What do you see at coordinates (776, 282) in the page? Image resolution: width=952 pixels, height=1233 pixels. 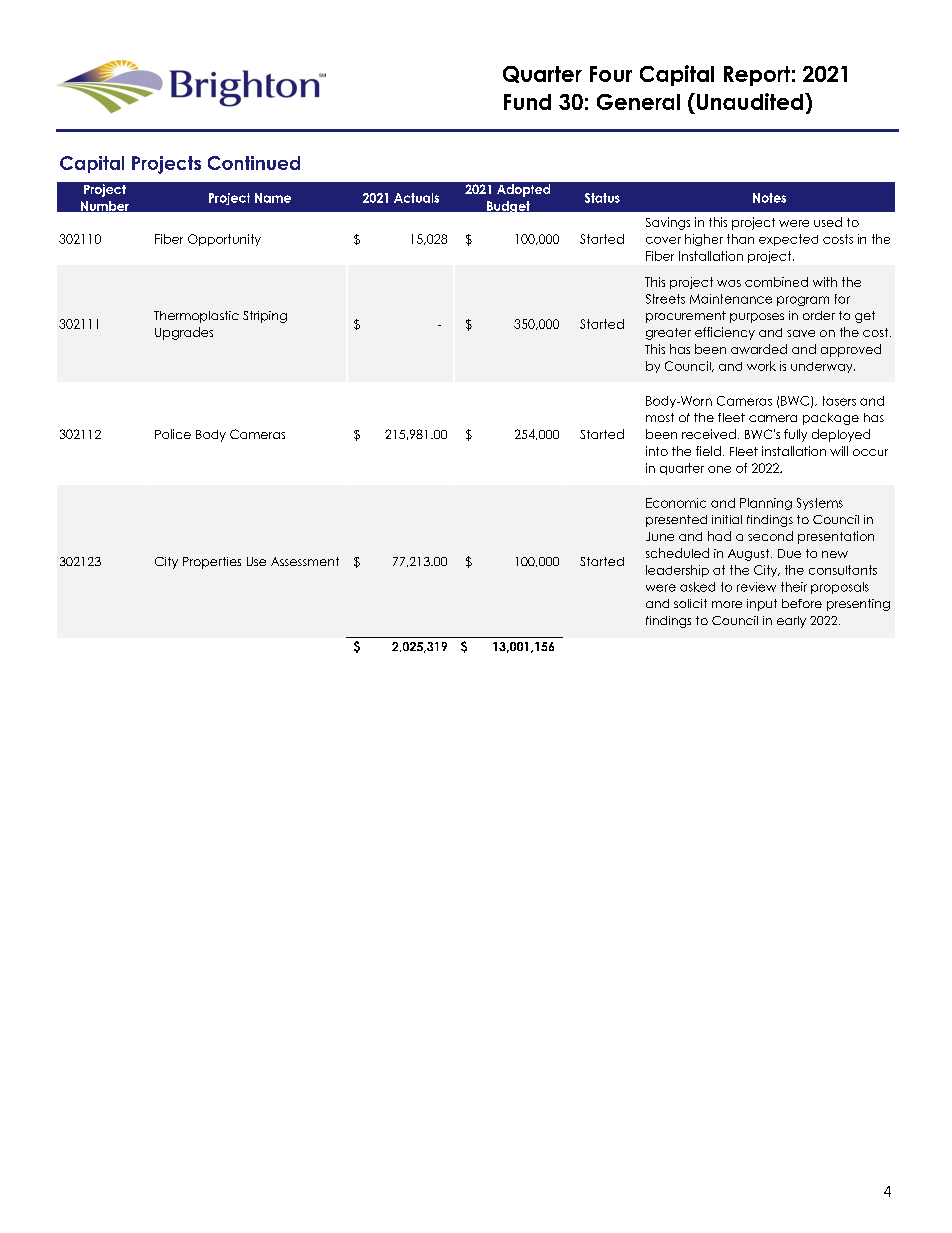 I see `combined` at bounding box center [776, 282].
